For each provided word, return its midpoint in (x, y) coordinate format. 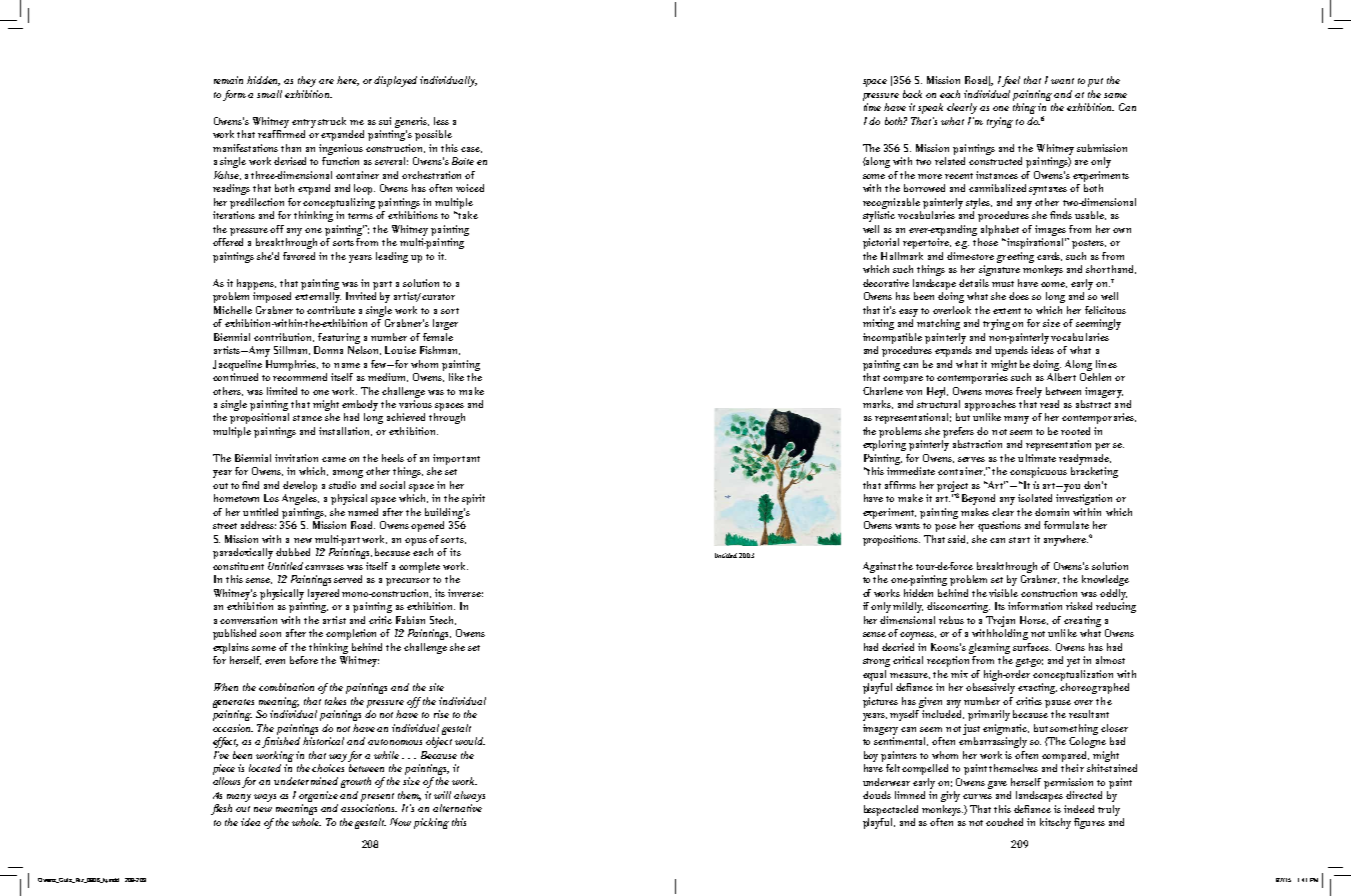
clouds (877, 795)
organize (320, 798)
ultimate (1037, 458)
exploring (884, 445)
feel (1011, 81)
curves (977, 796)
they (309, 81)
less (441, 121)
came (334, 459)
